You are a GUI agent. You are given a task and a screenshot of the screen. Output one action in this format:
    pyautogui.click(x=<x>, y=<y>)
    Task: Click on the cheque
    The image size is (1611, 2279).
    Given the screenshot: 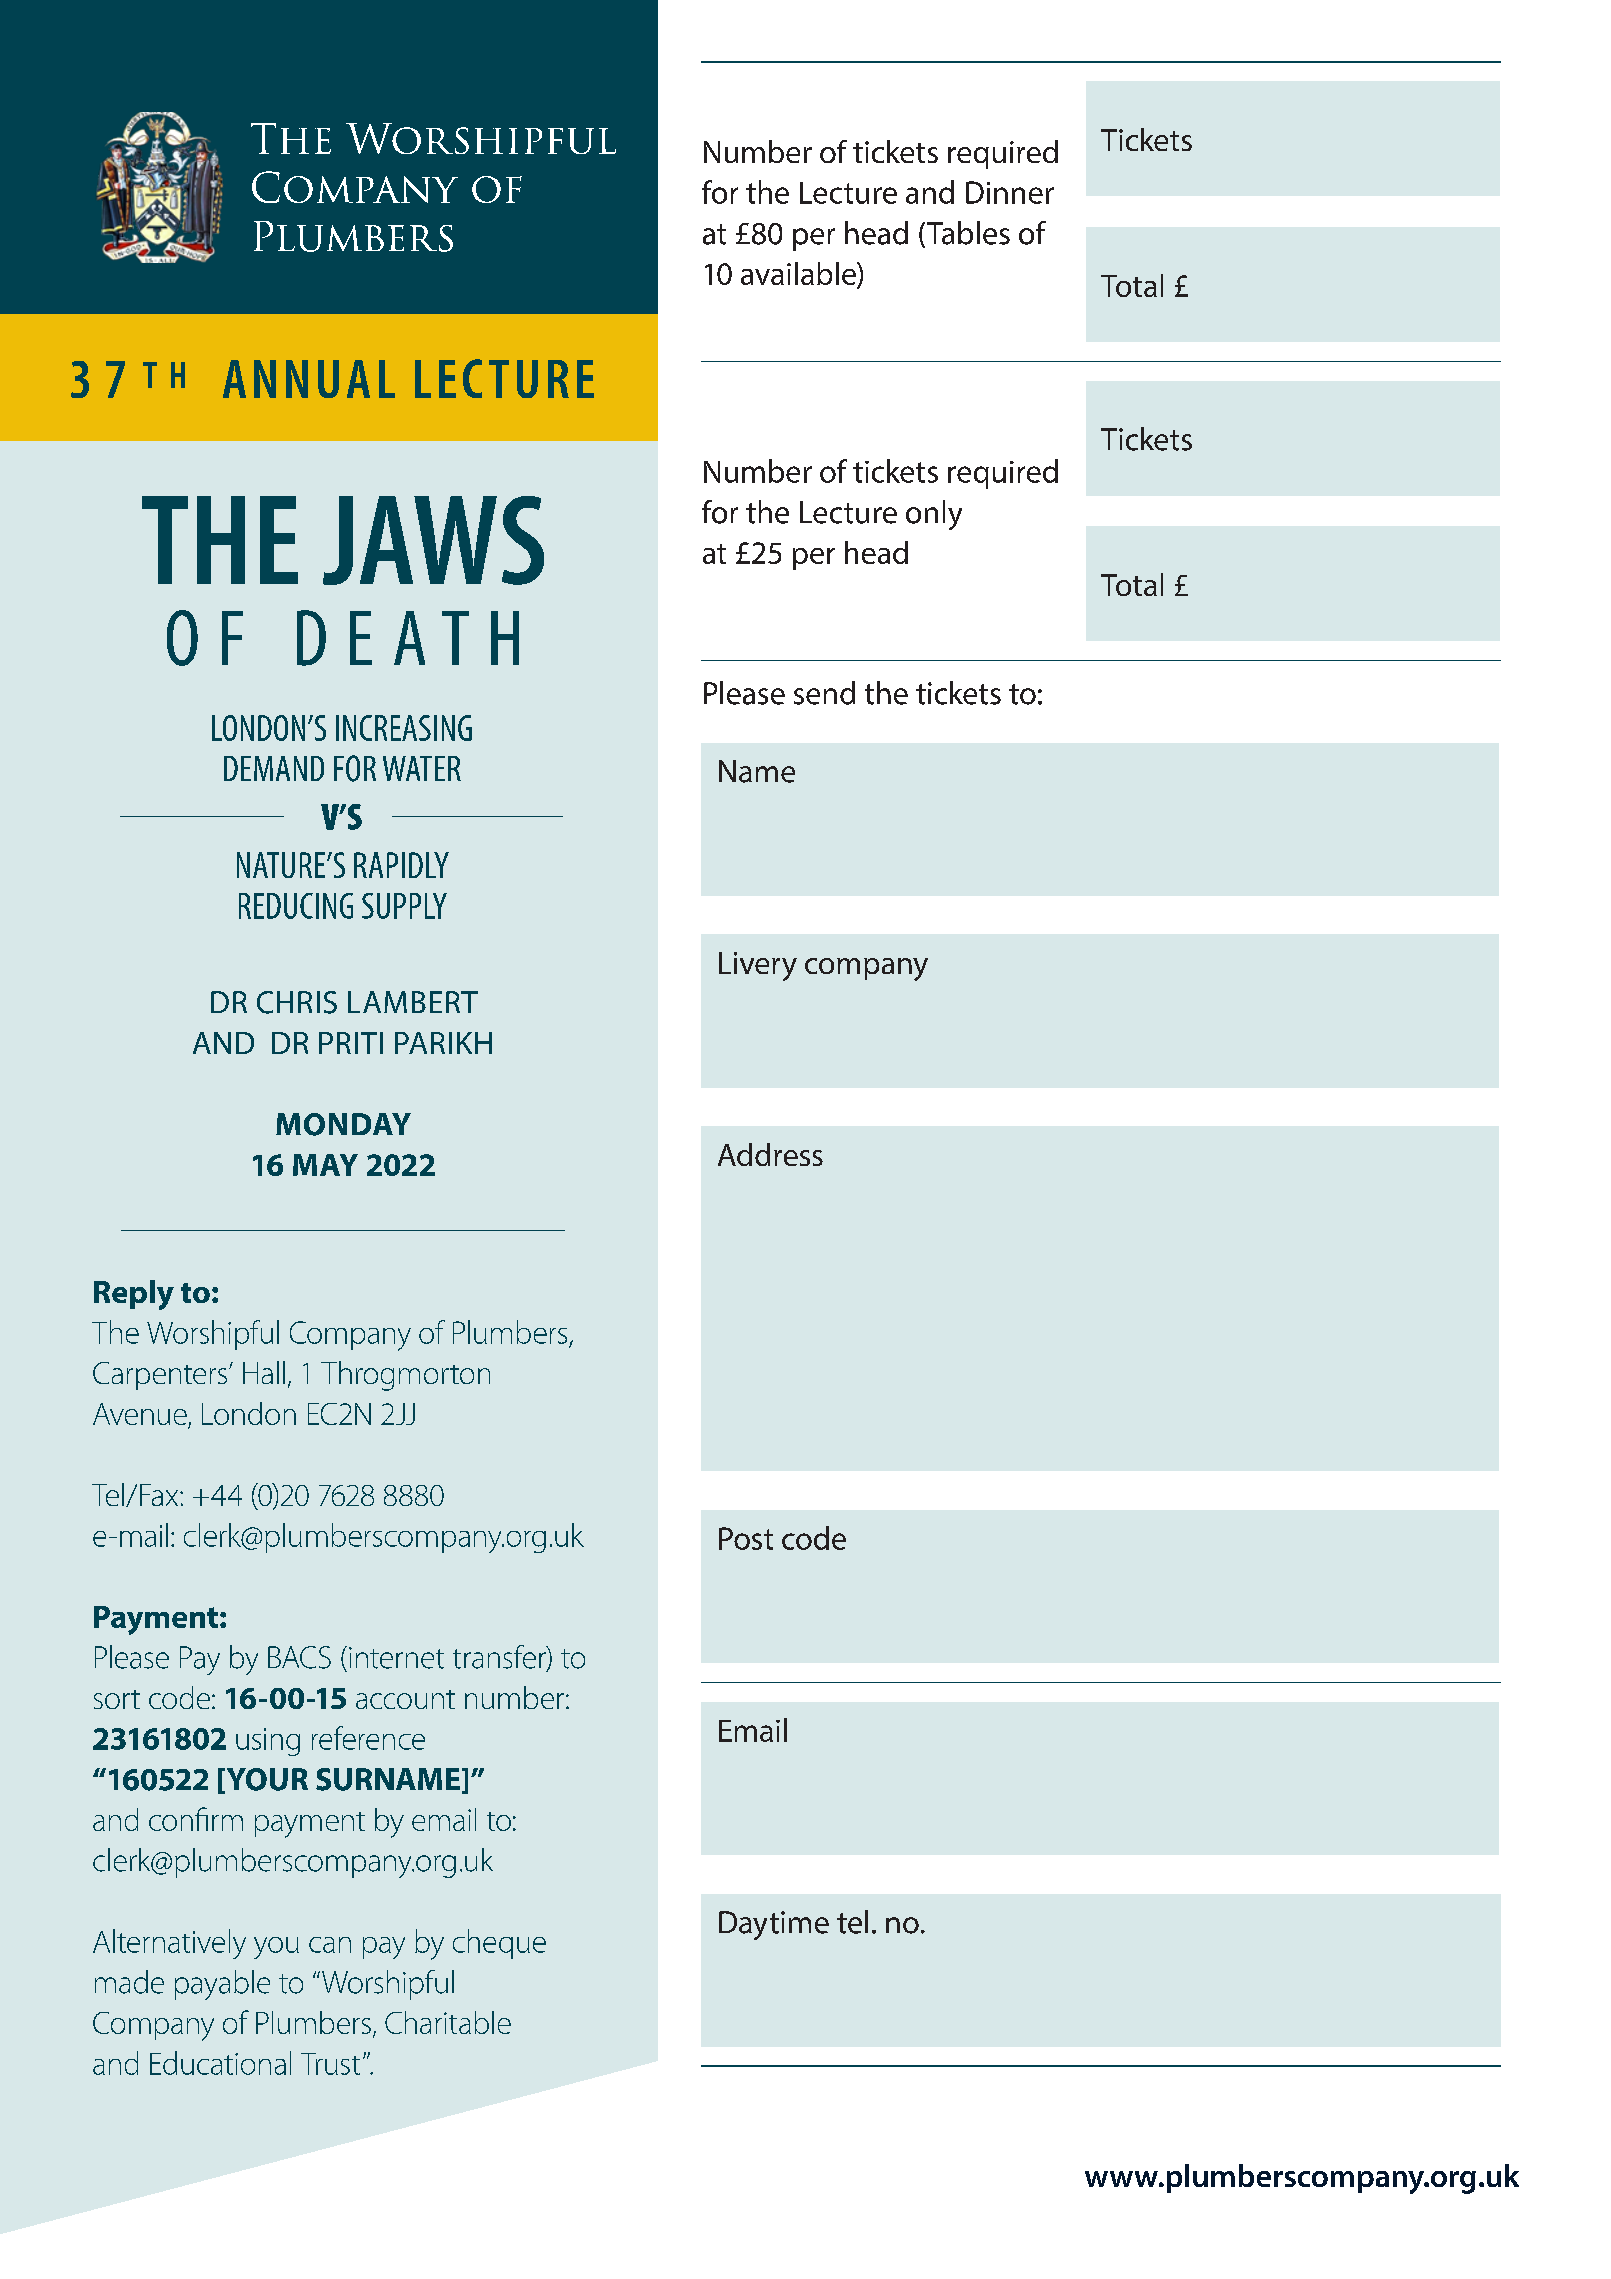 What is the action you would take?
    pyautogui.click(x=499, y=1944)
